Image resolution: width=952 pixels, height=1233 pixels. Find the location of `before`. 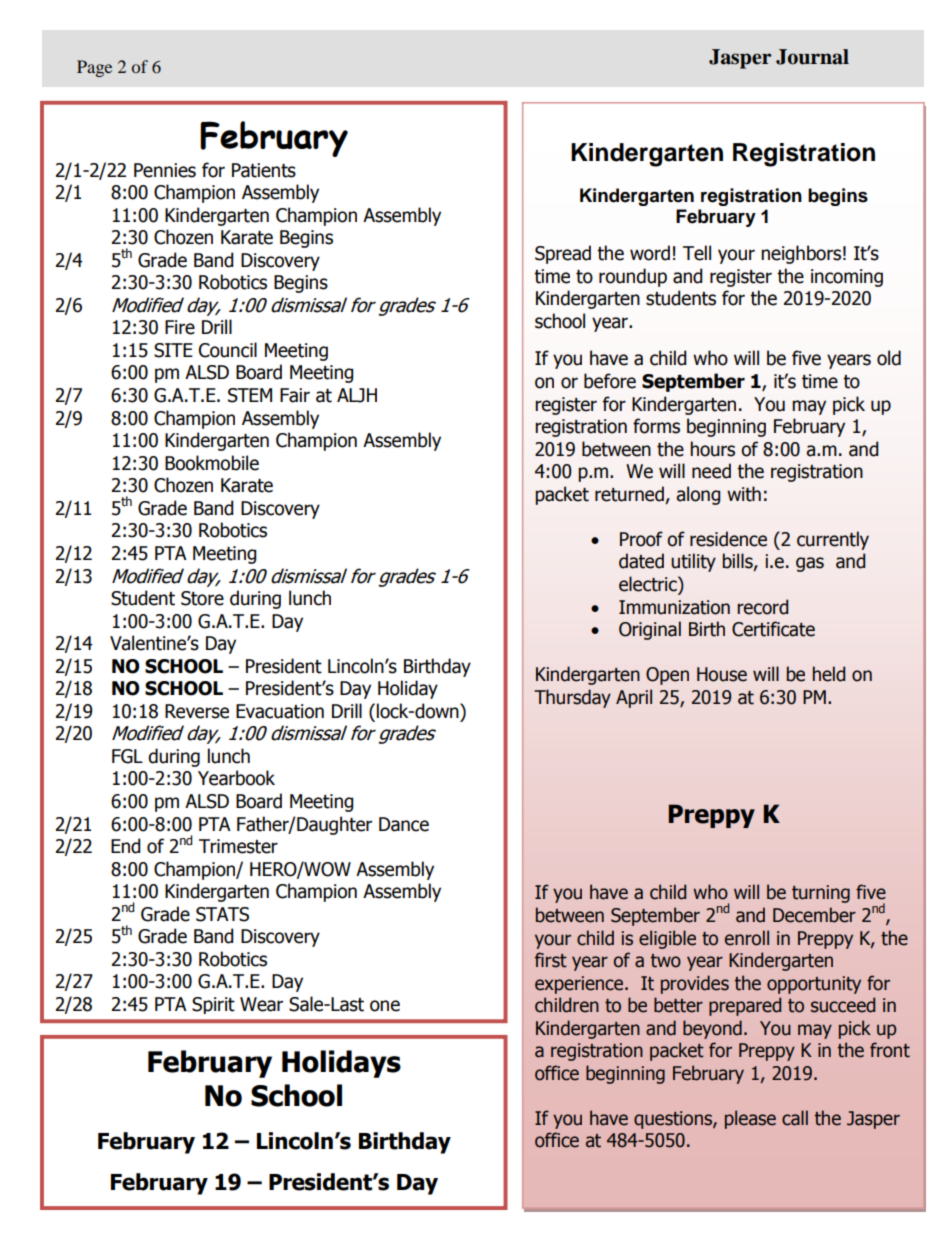

before is located at coordinates (610, 381).
